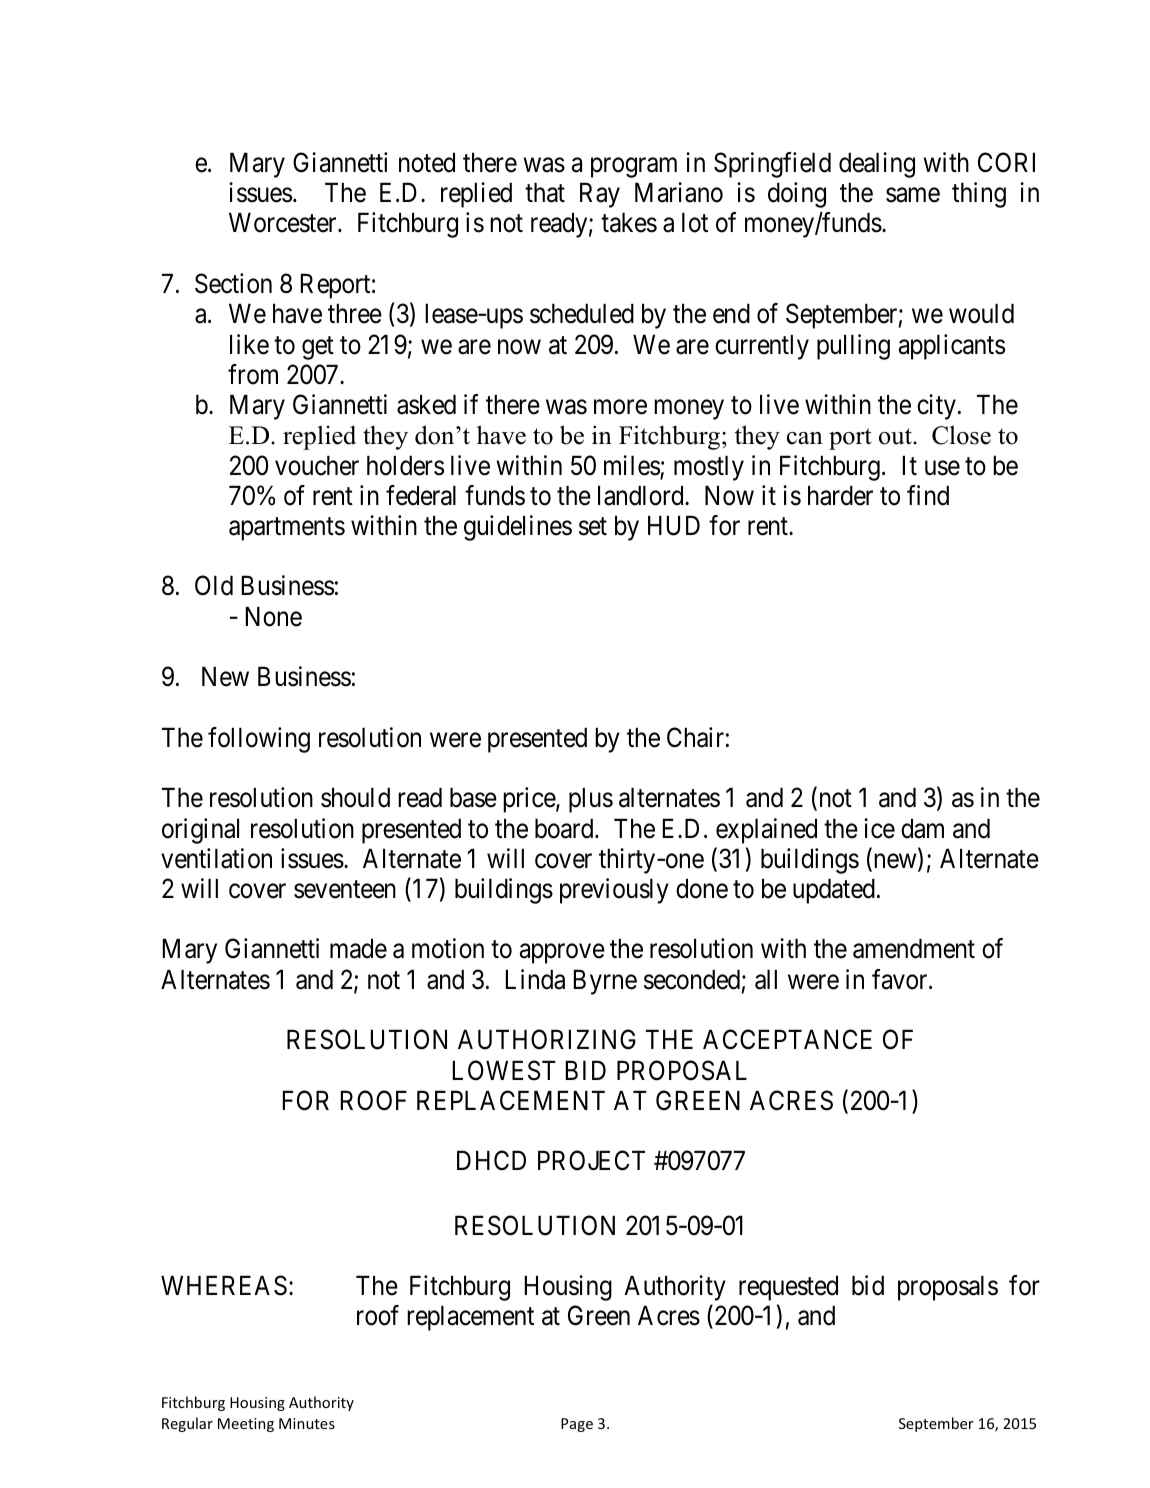 The height and width of the document is (1488, 1150). Describe the element at coordinates (345, 890) in the document. I see `seventeen` at that location.
